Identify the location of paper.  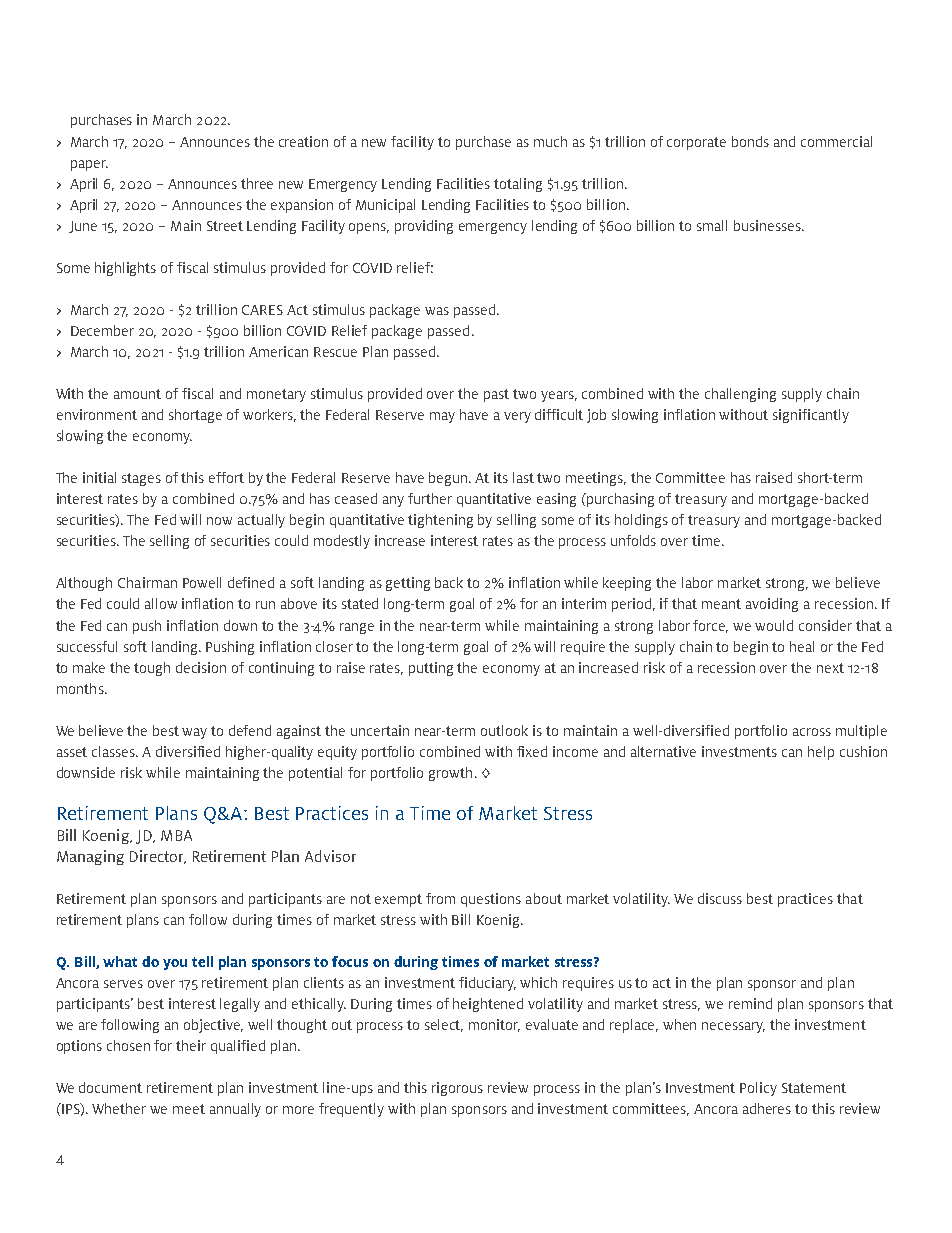
(89, 165).
